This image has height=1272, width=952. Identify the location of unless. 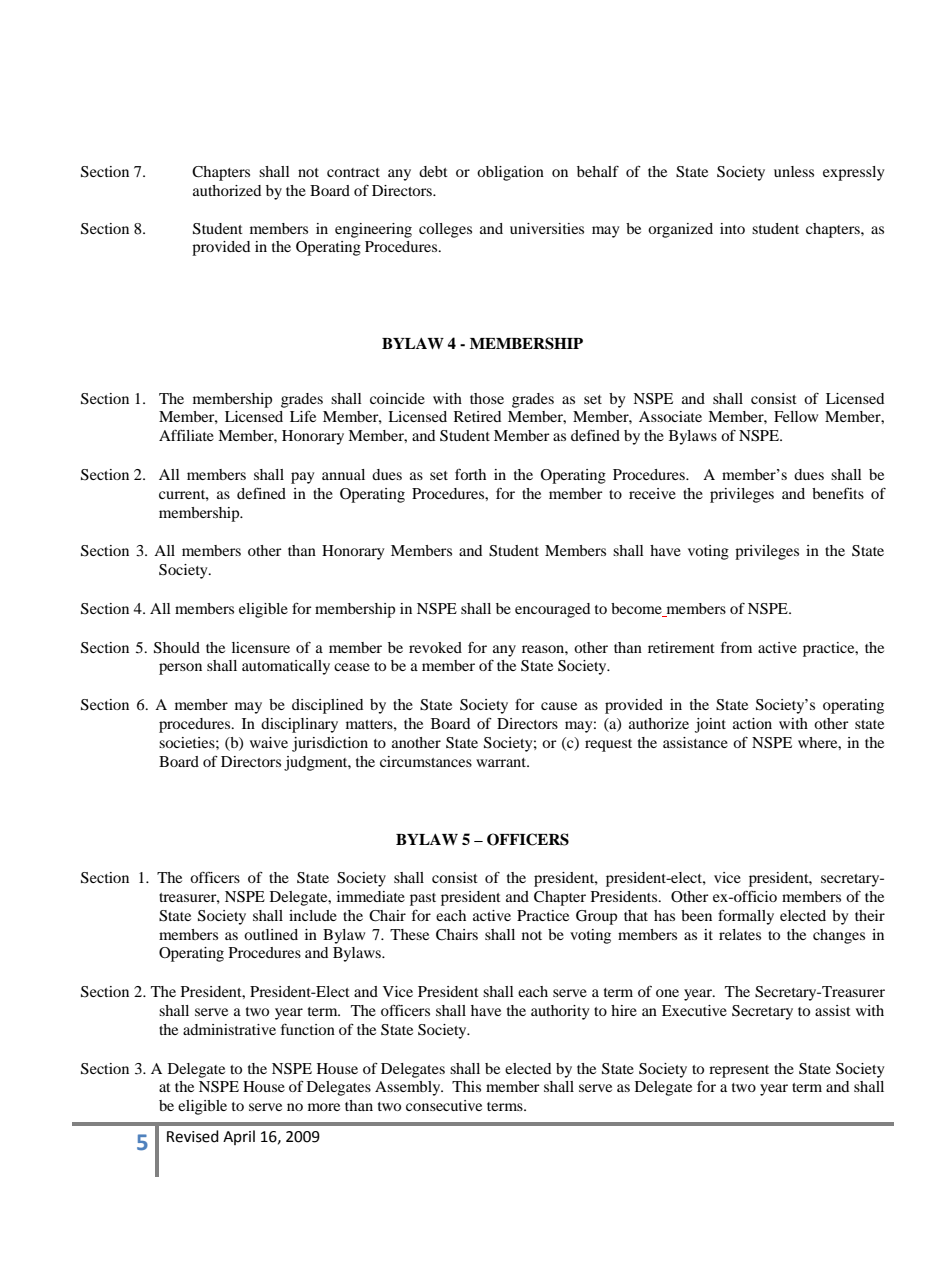
(794, 171).
